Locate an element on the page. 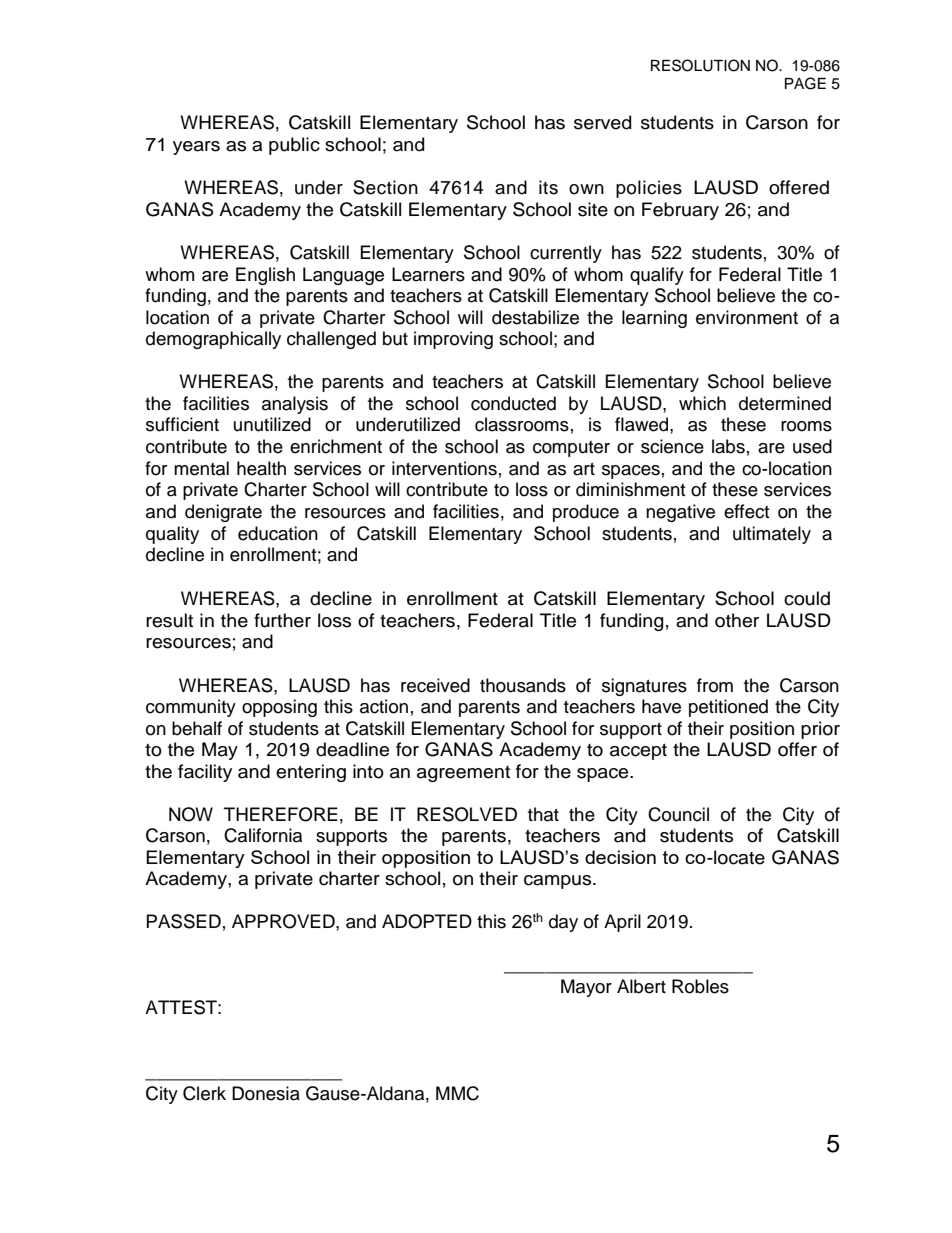 This page has width=952, height=1233. demographically is located at coordinates (213, 340).
